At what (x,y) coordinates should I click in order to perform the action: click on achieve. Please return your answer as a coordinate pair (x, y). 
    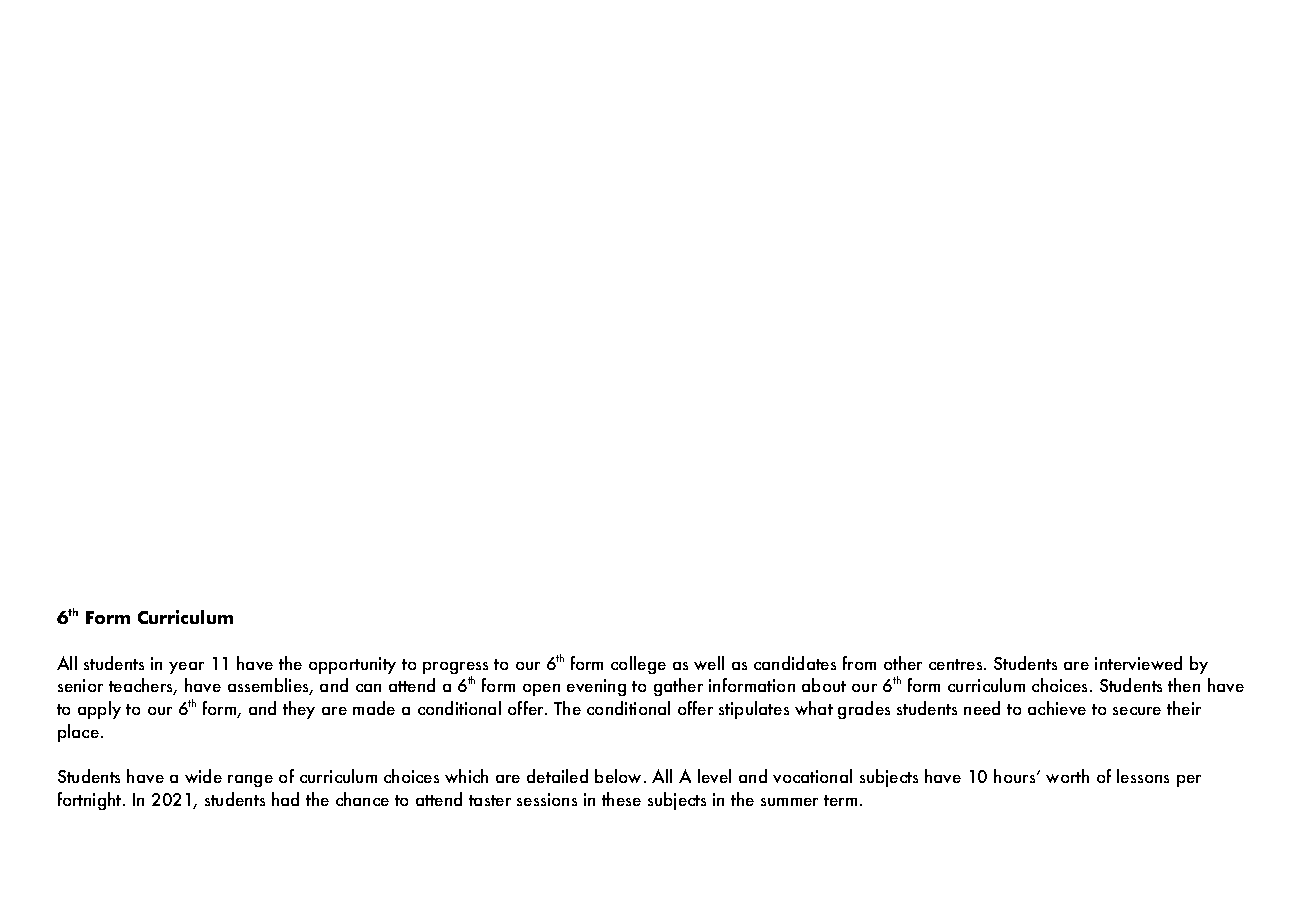
    Looking at the image, I should click on (1057, 708).
